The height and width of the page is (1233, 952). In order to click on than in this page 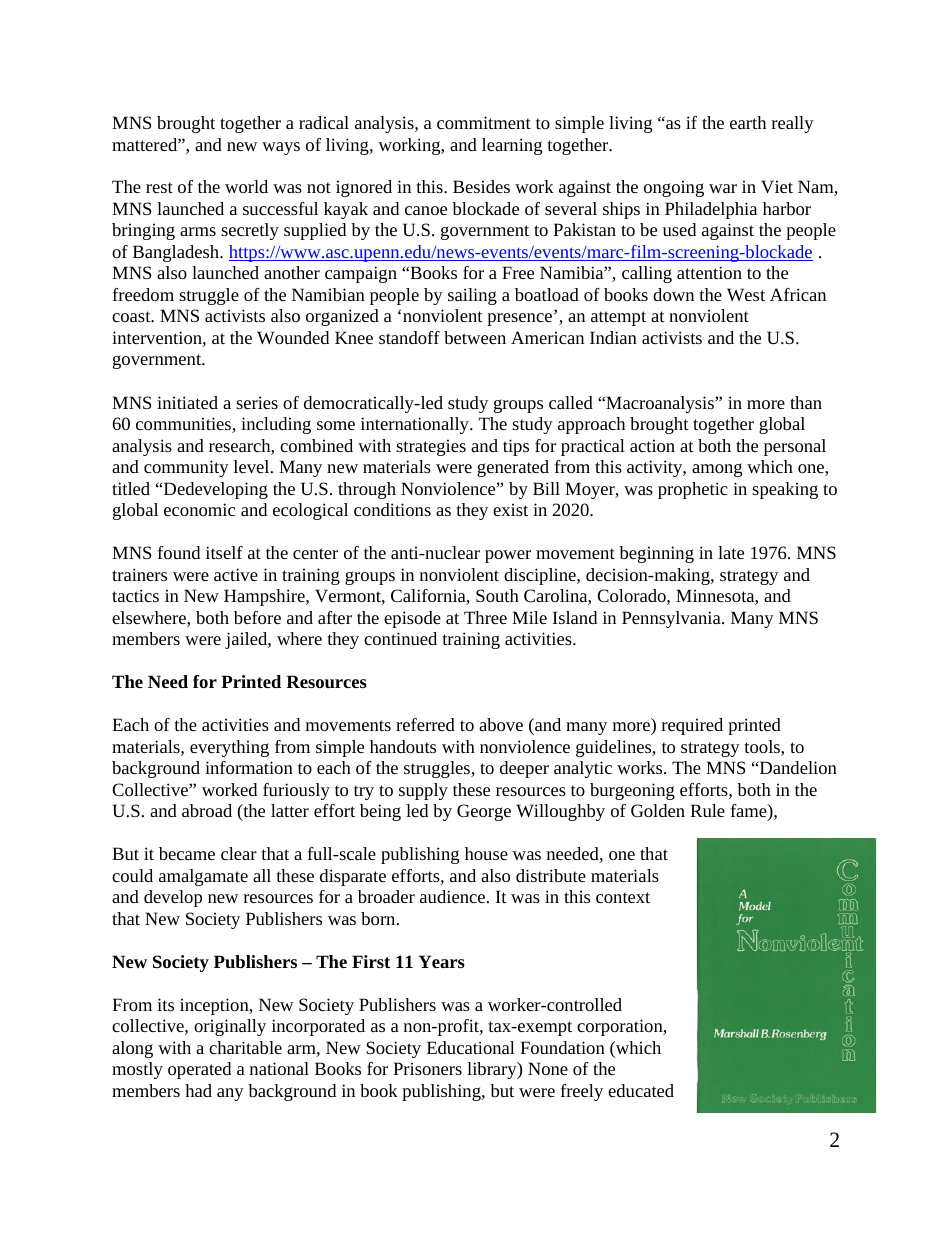, I will do `click(806, 402)`.
